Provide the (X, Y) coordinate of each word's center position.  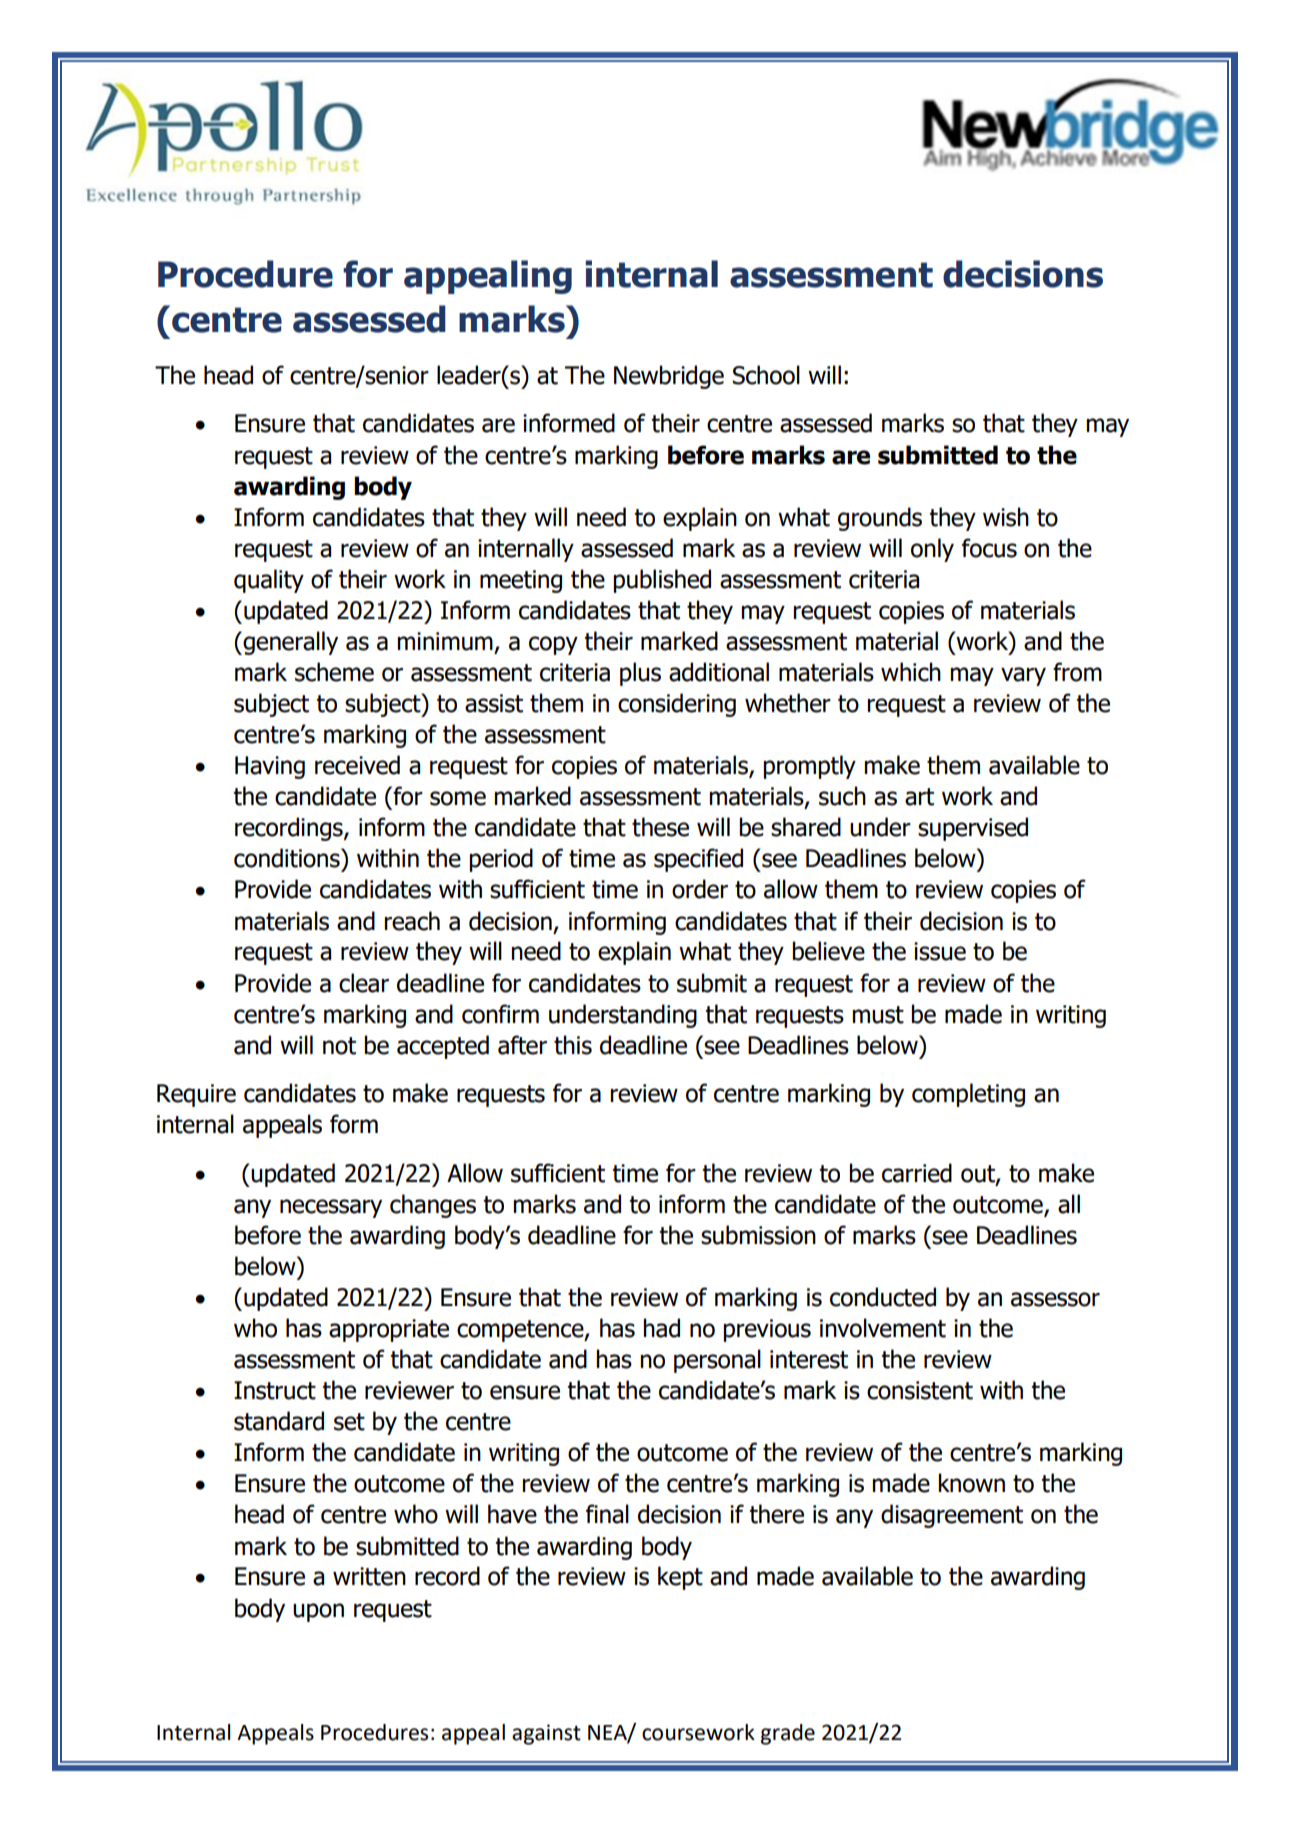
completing (968, 1095)
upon (318, 1612)
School (766, 375)
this (573, 1045)
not (339, 1046)
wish (1006, 517)
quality (269, 581)
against (546, 1734)
